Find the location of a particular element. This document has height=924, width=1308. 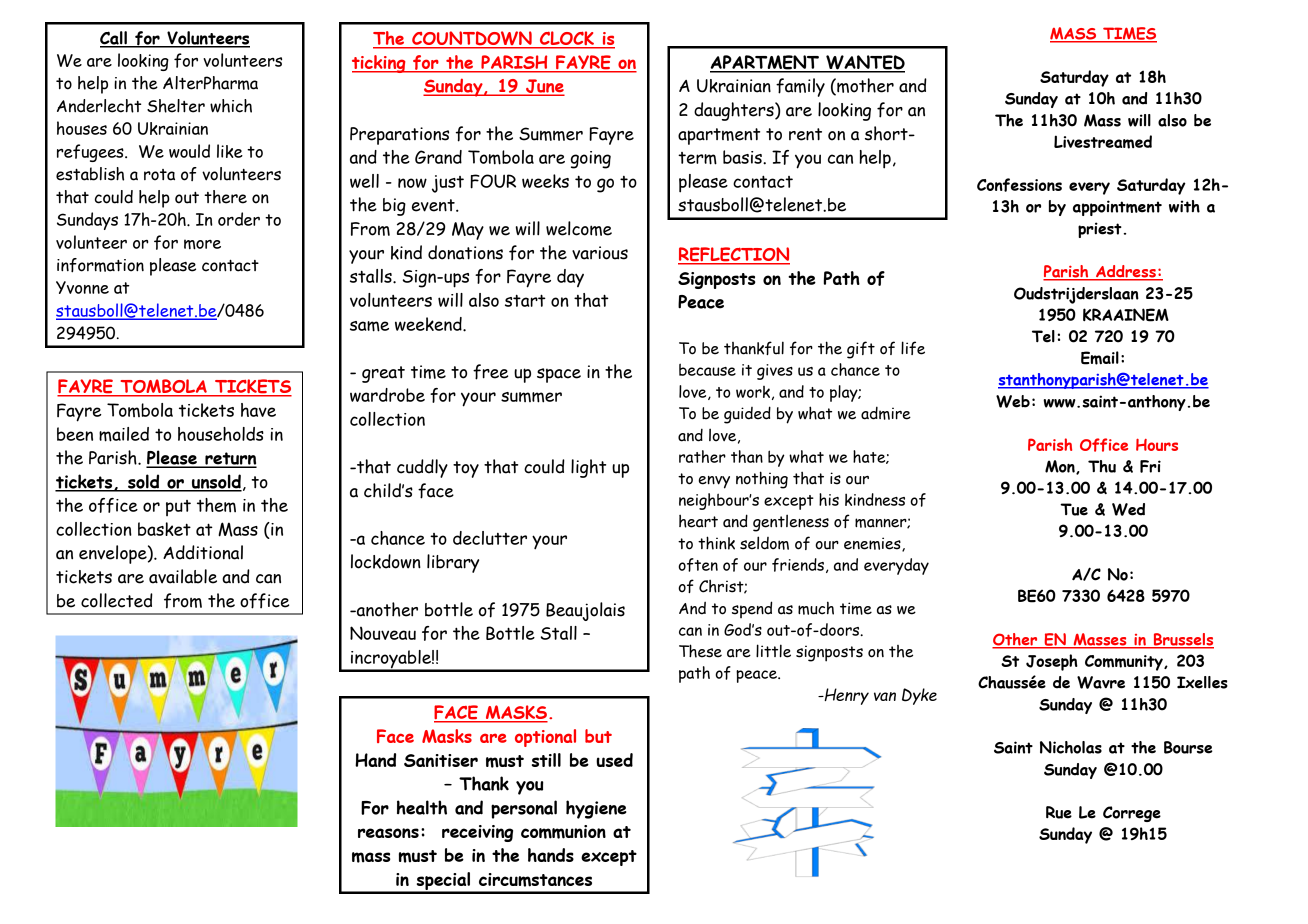

which is located at coordinates (231, 106).
